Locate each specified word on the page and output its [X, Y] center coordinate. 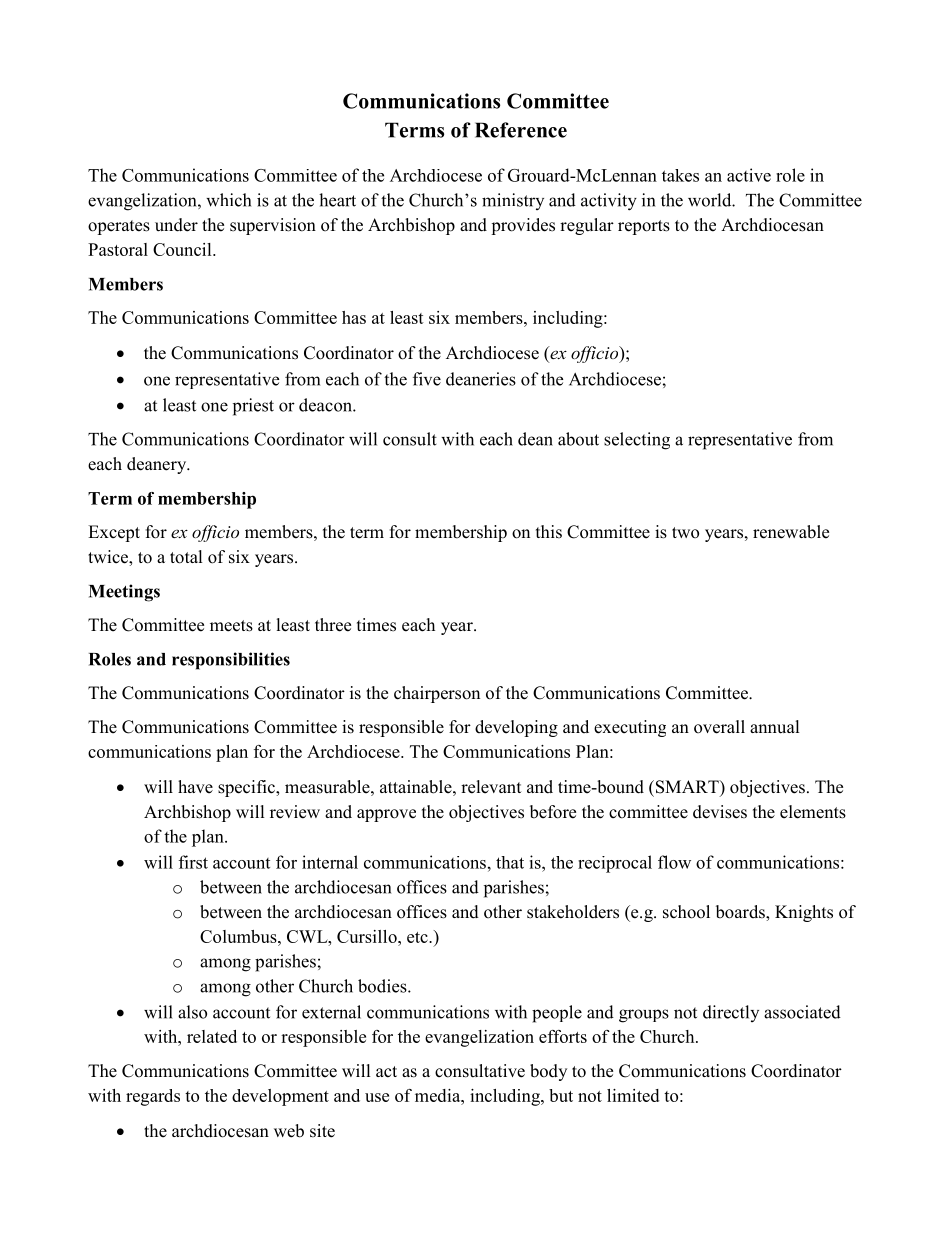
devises [720, 812]
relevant [491, 787]
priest [253, 407]
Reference [521, 130]
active [749, 175]
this [549, 532]
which [228, 200]
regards [153, 1097]
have [195, 787]
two [685, 533]
